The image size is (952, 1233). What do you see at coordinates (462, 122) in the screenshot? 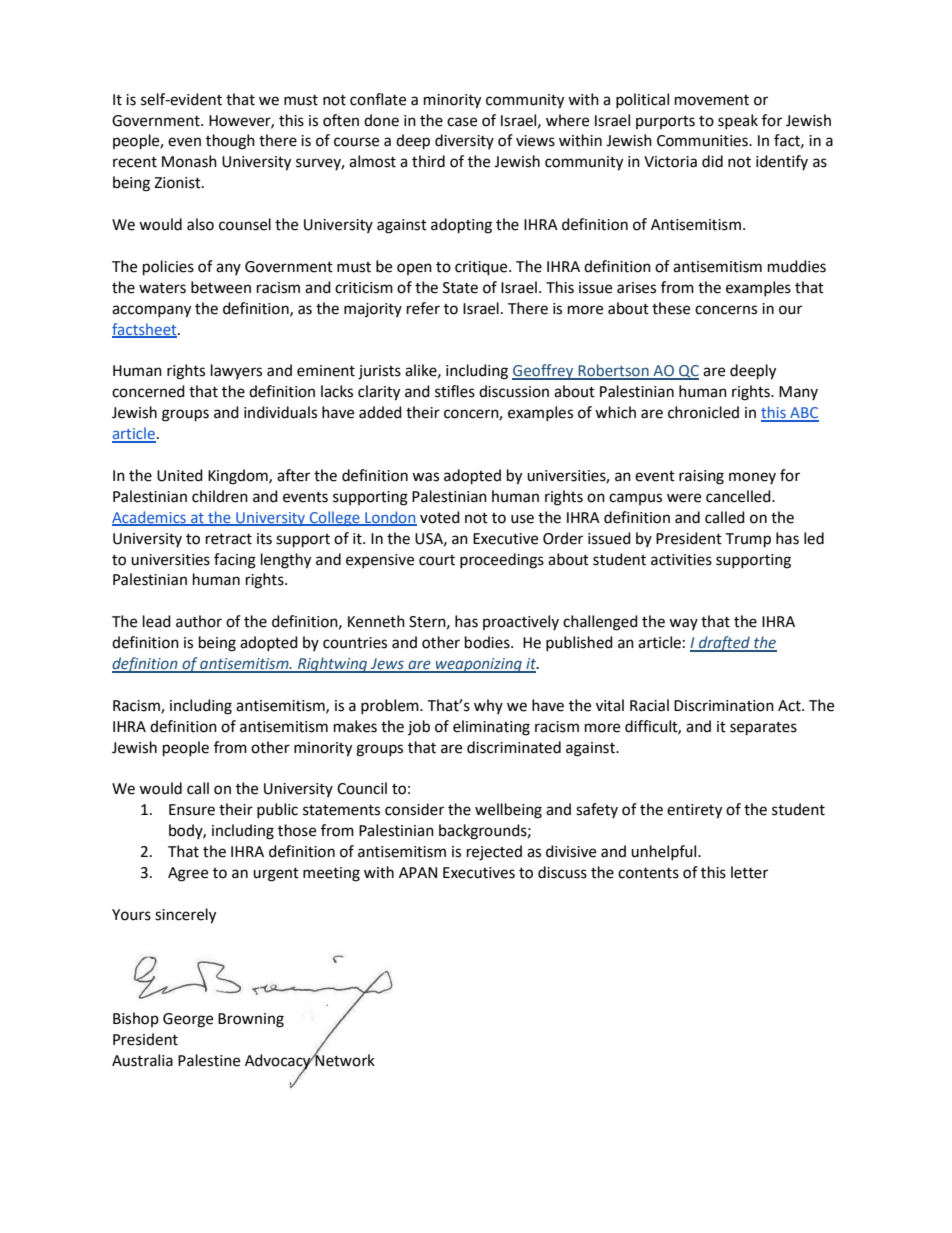
I see `case` at bounding box center [462, 122].
